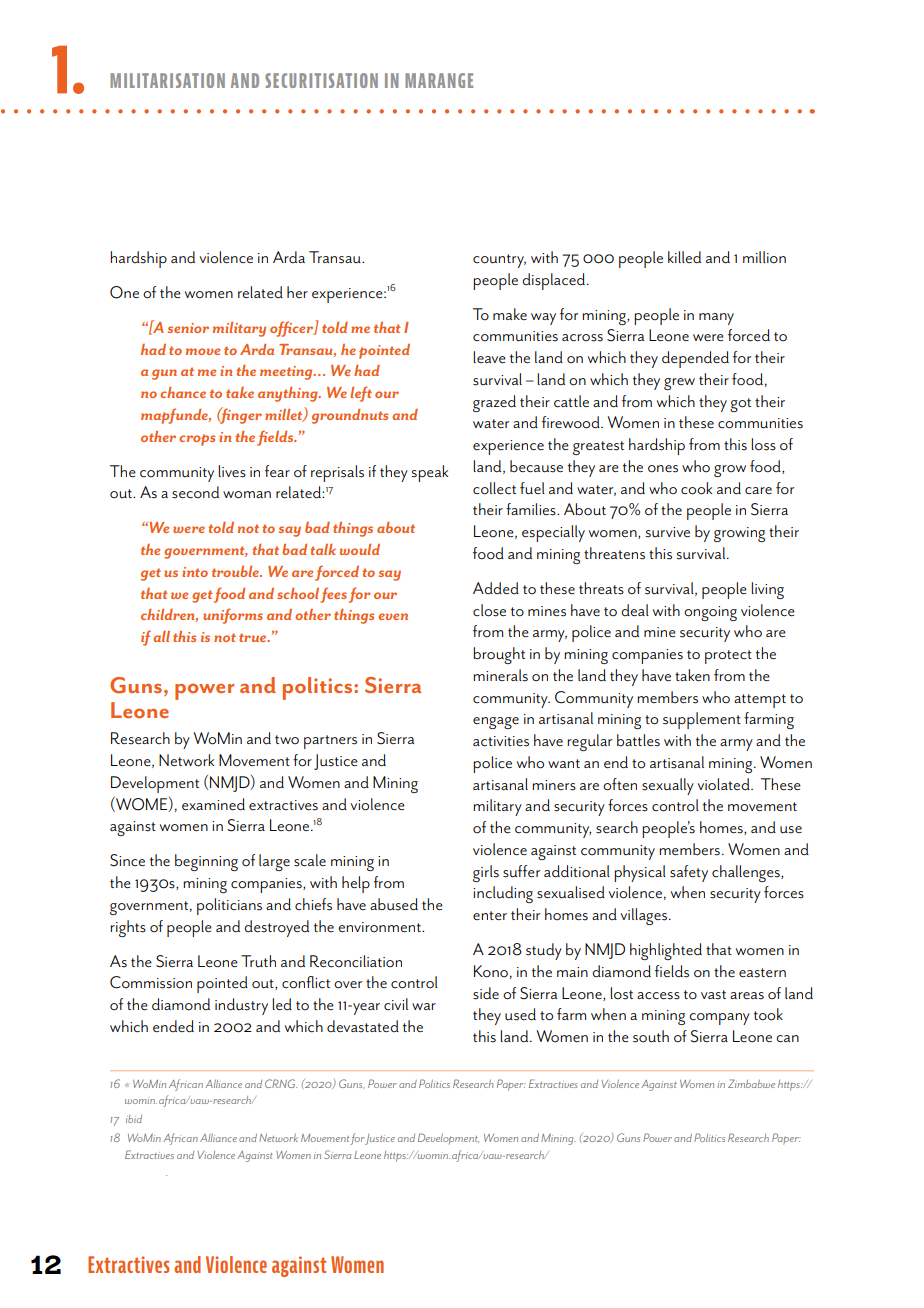 Image resolution: width=924 pixels, height=1308 pixels. What do you see at coordinates (663, 469) in the page?
I see `ones` at bounding box center [663, 469].
